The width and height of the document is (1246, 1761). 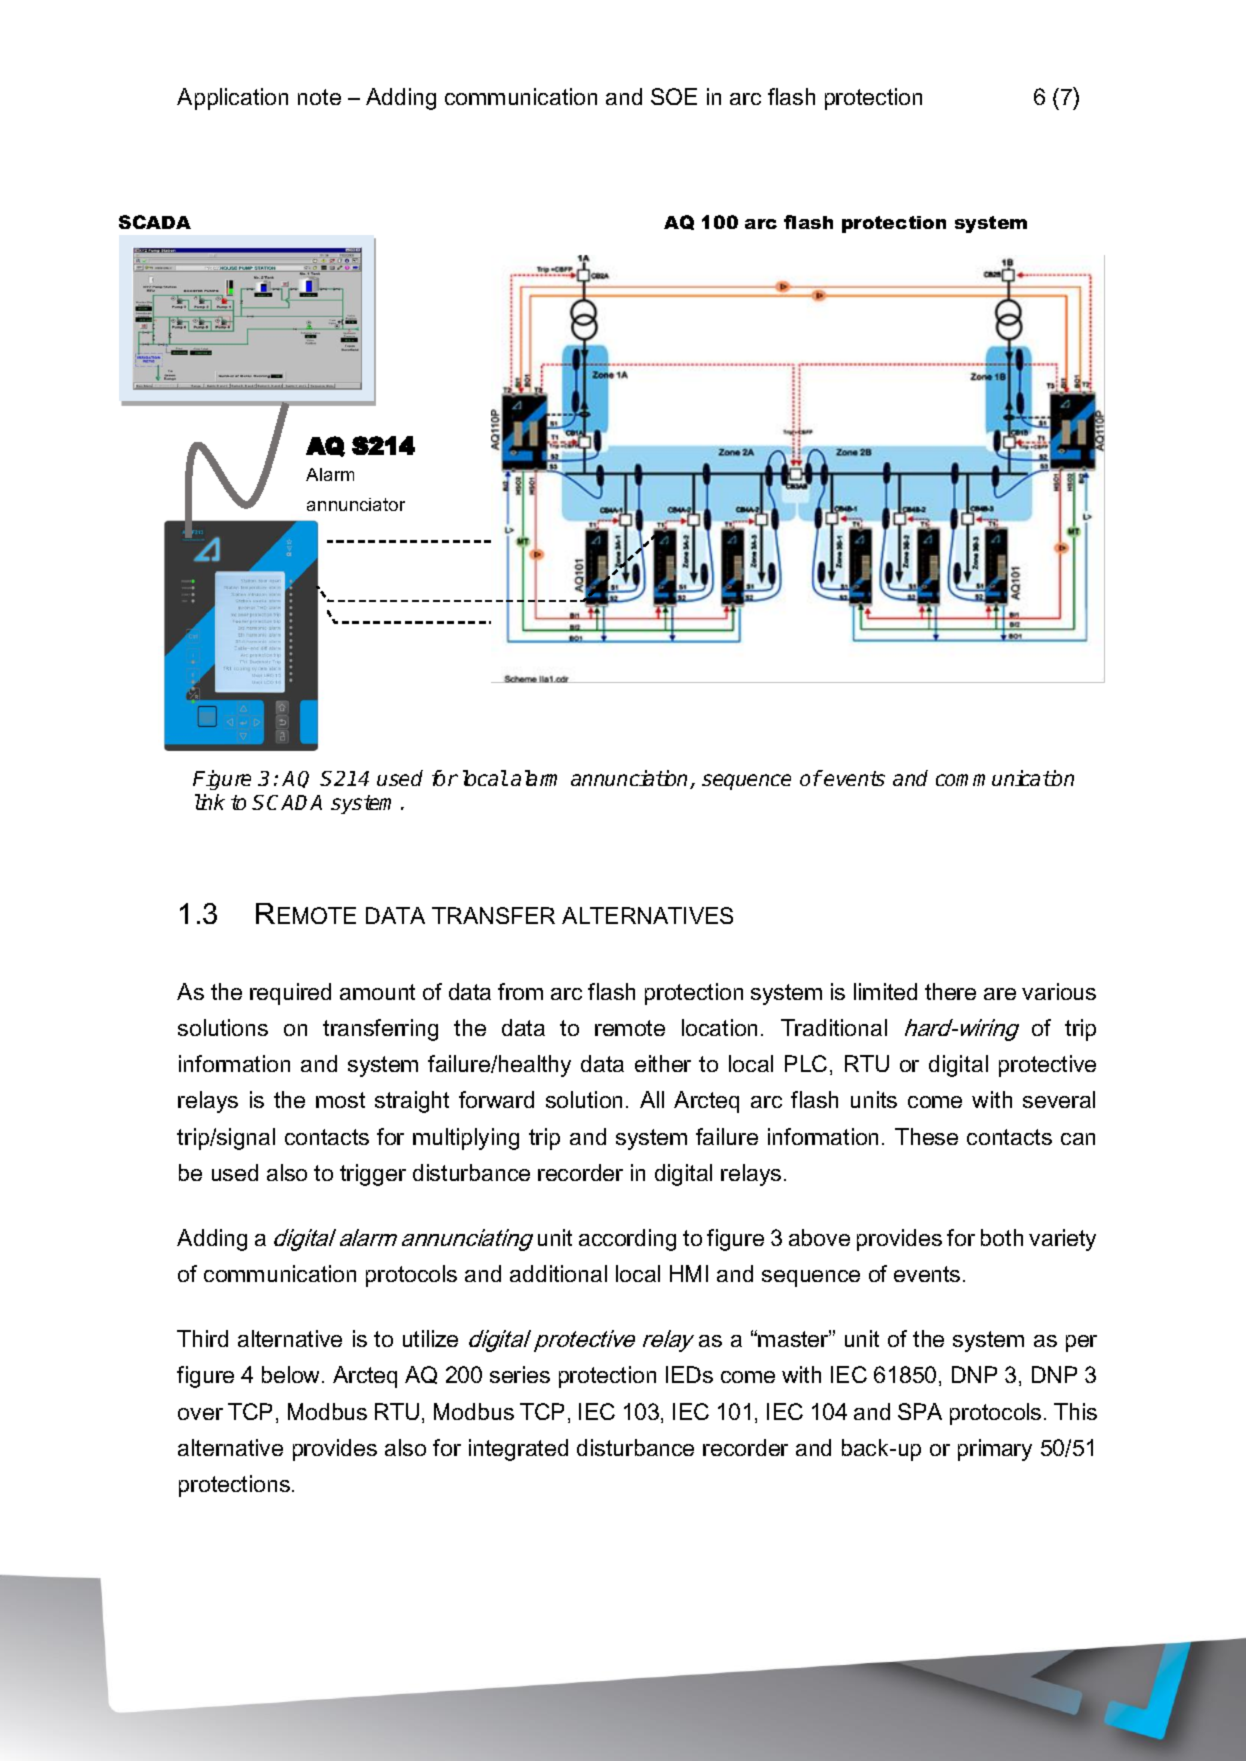 I want to click on link, so click(x=210, y=802).
